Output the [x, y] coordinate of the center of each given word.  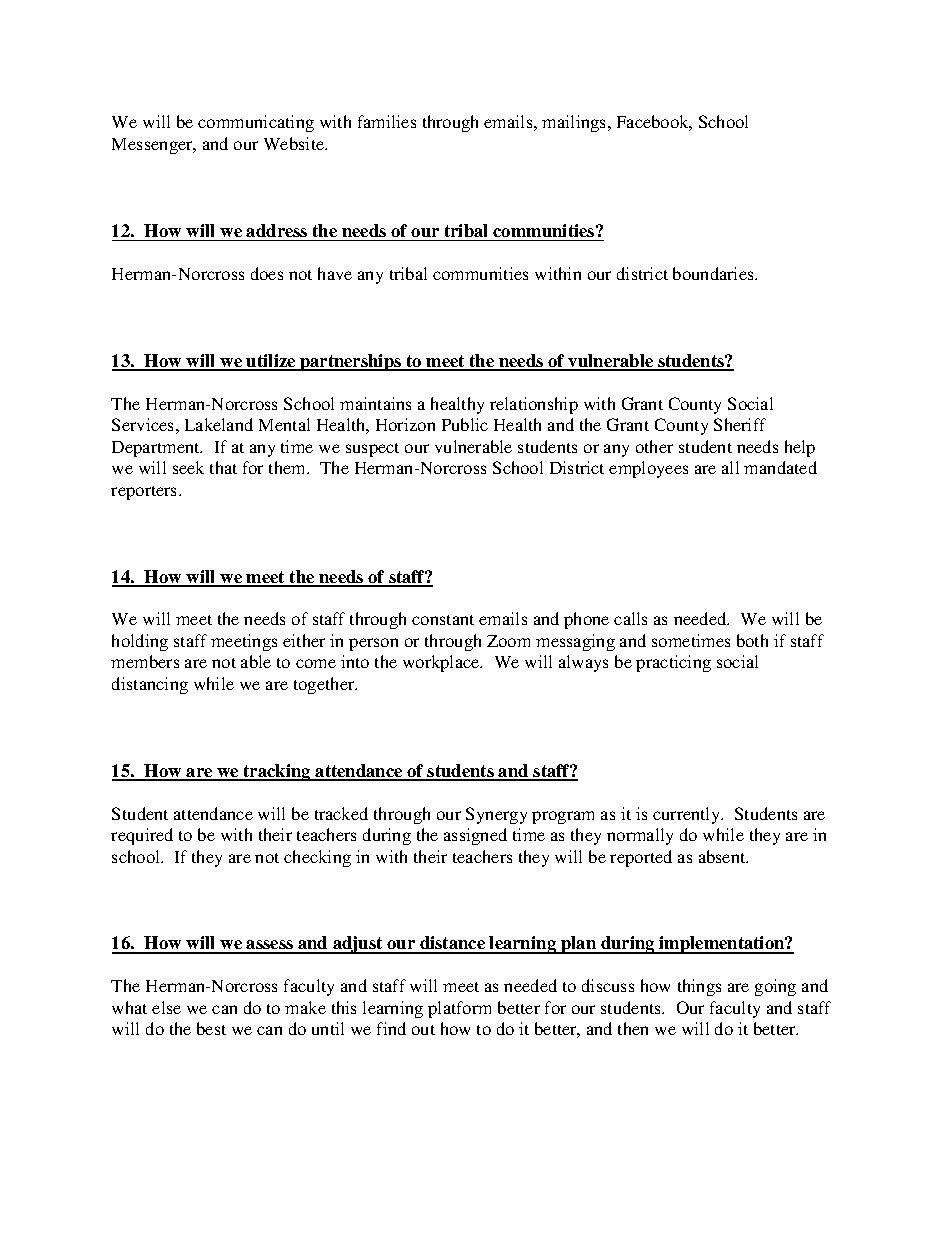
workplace [442, 663]
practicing [673, 663]
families [387, 121]
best [211, 1028]
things [699, 987]
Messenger [153, 146]
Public [465, 424]
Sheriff [740, 424]
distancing [150, 685]
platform [459, 1009]
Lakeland [219, 424]
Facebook [654, 123]
